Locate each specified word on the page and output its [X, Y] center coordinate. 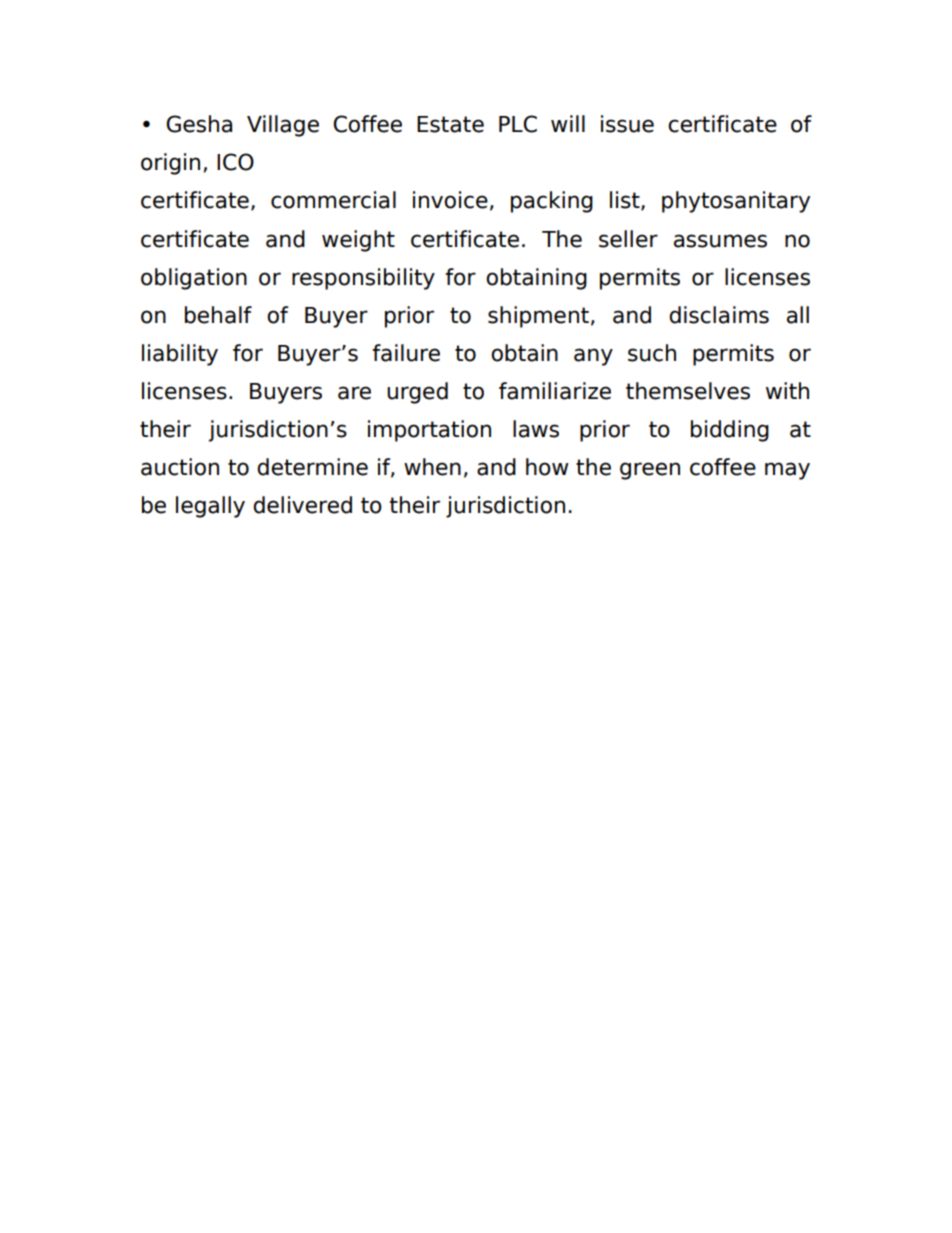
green [650, 471]
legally [210, 507]
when [432, 467]
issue [627, 124]
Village [283, 126]
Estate [450, 124]
